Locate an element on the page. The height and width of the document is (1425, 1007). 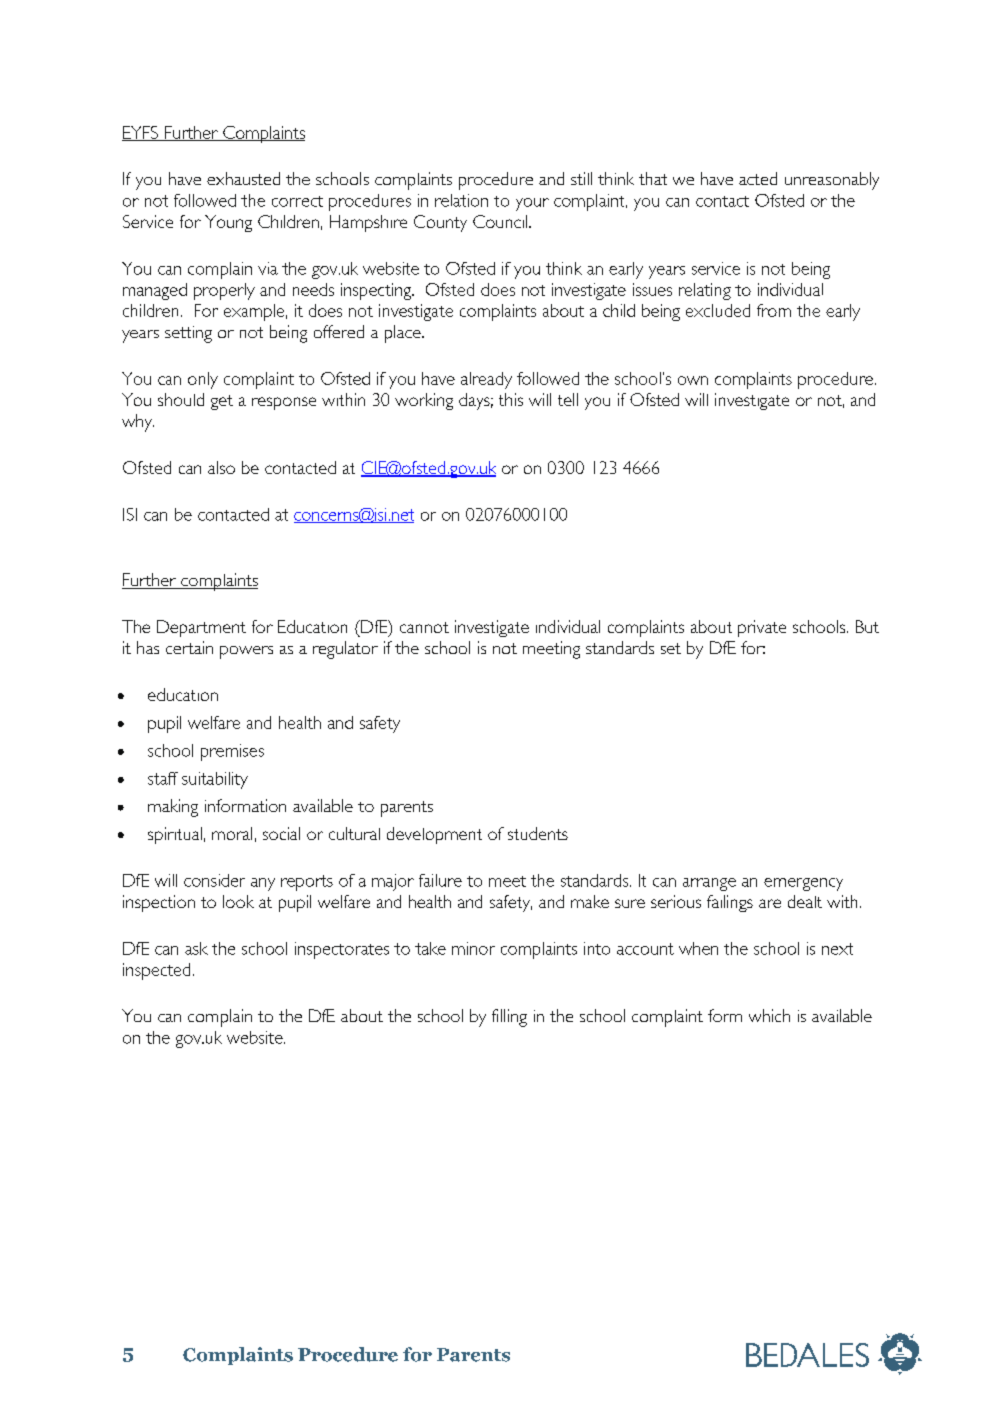
filling is located at coordinates (509, 1018).
